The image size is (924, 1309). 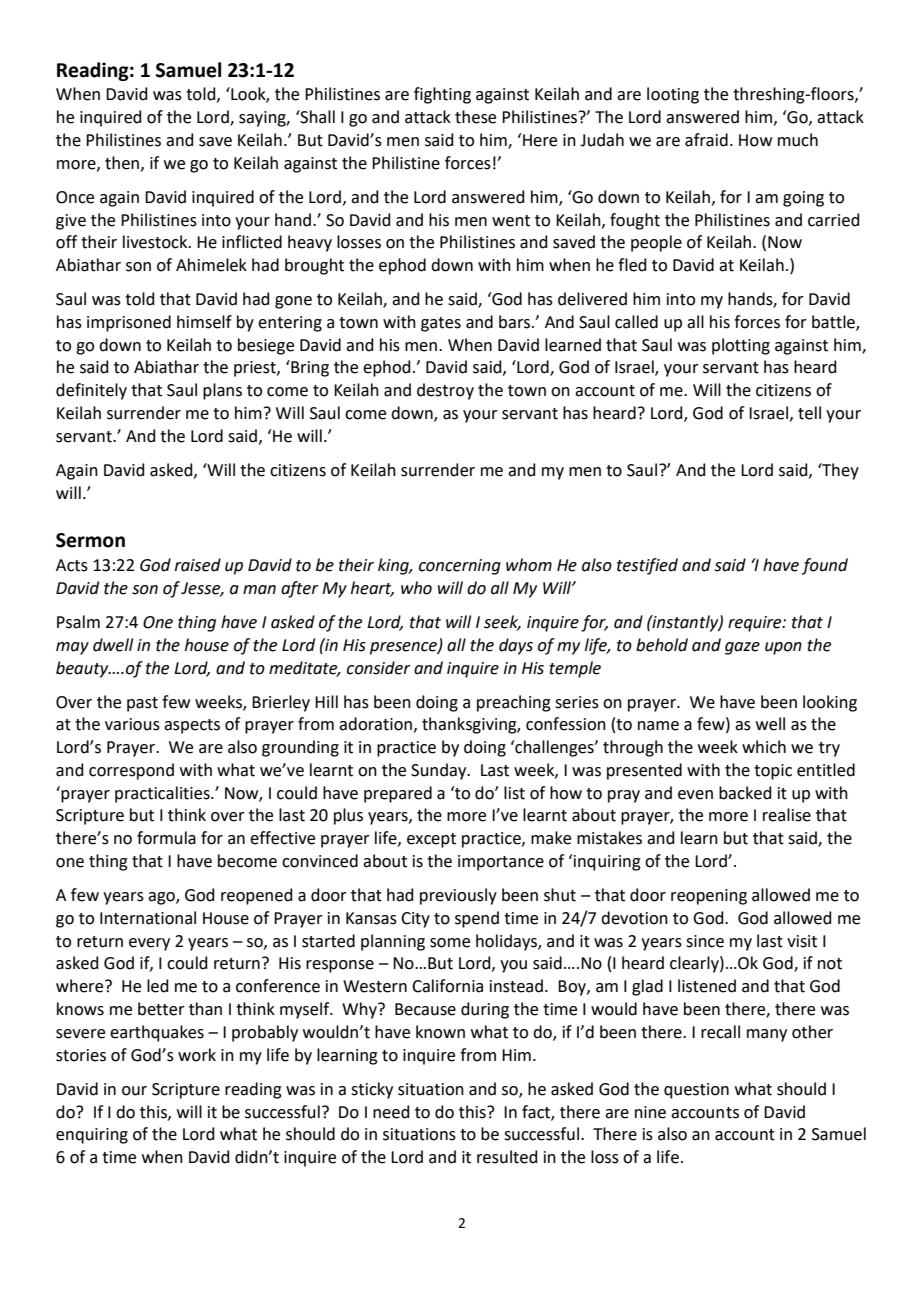 I want to click on destroy, so click(x=445, y=391).
